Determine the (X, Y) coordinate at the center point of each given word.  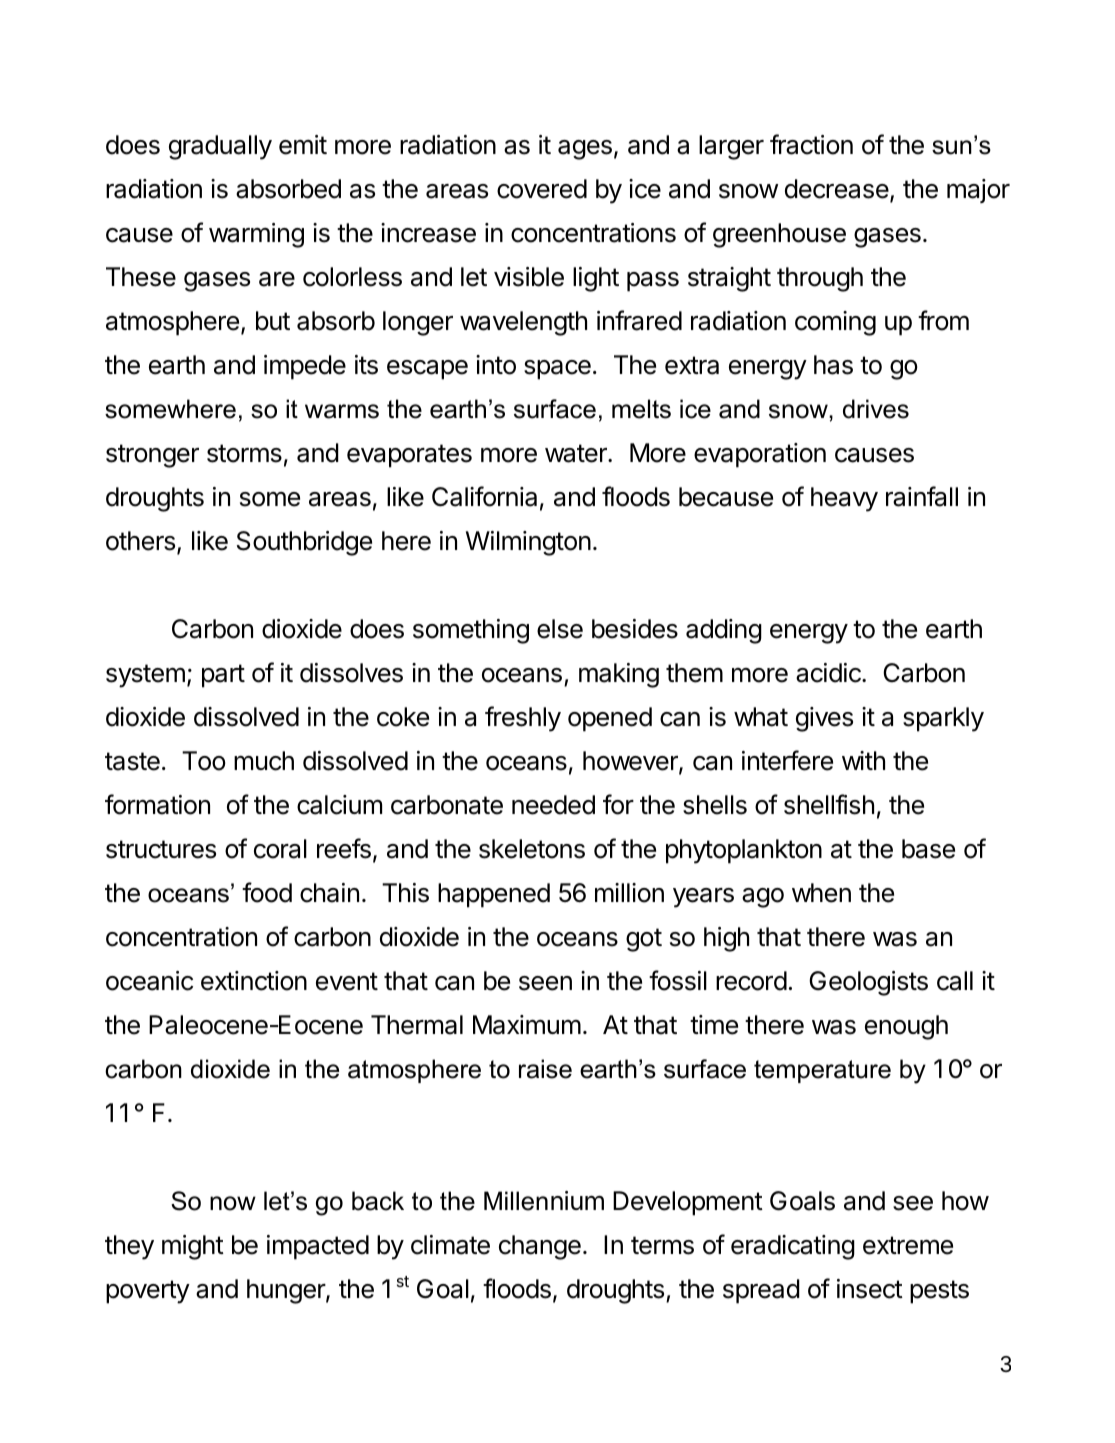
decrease (837, 189)
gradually (220, 147)
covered (542, 189)
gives (824, 719)
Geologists (868, 983)
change (540, 1247)
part (223, 676)
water (577, 453)
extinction (254, 981)
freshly (523, 719)
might (193, 1247)
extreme (908, 1245)
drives (876, 409)
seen (545, 983)
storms (244, 453)
